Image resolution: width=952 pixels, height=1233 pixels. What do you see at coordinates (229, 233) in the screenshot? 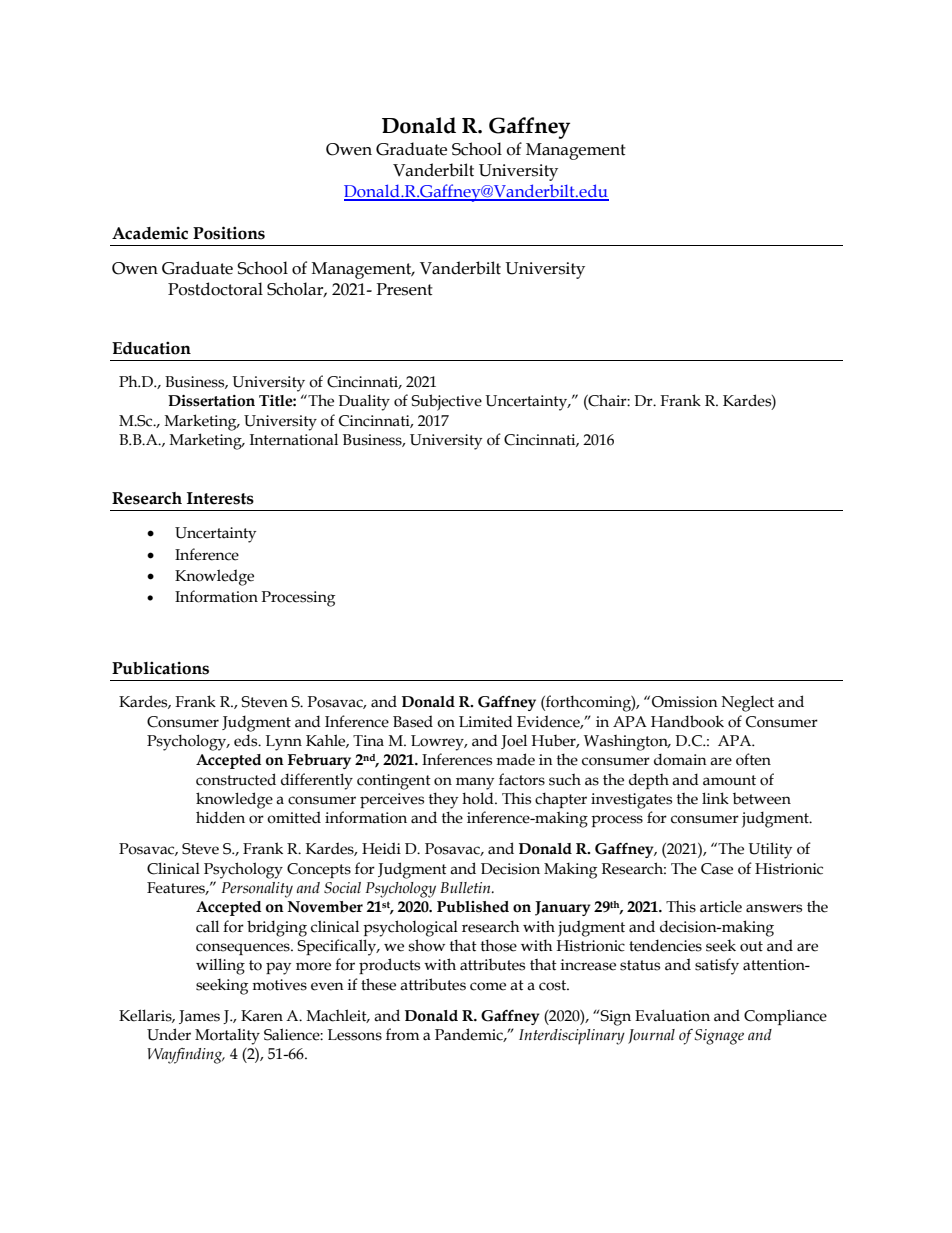
I see `Positions` at bounding box center [229, 233].
